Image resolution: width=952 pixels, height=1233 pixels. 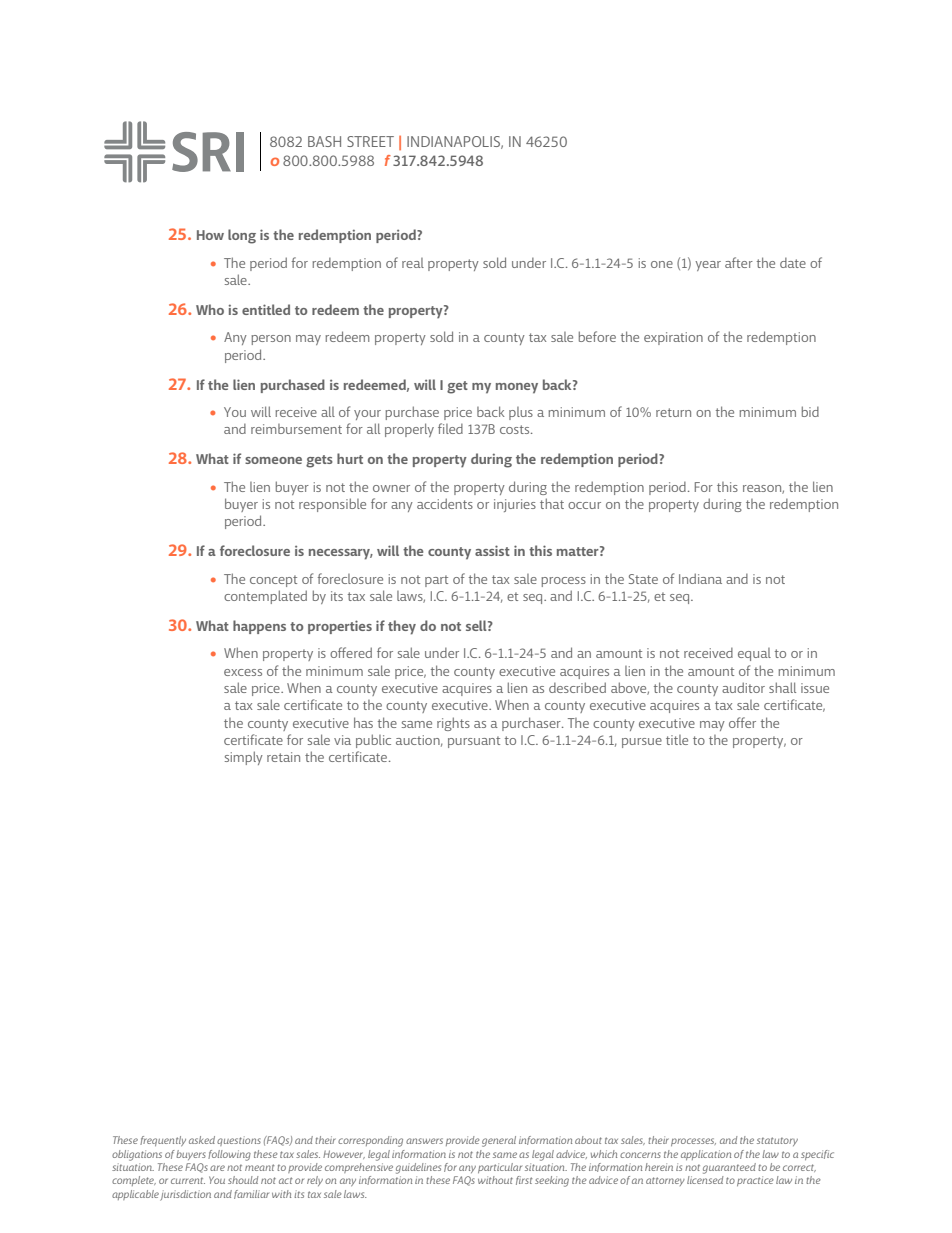 What do you see at coordinates (370, 141) in the image?
I see `STREET` at bounding box center [370, 141].
